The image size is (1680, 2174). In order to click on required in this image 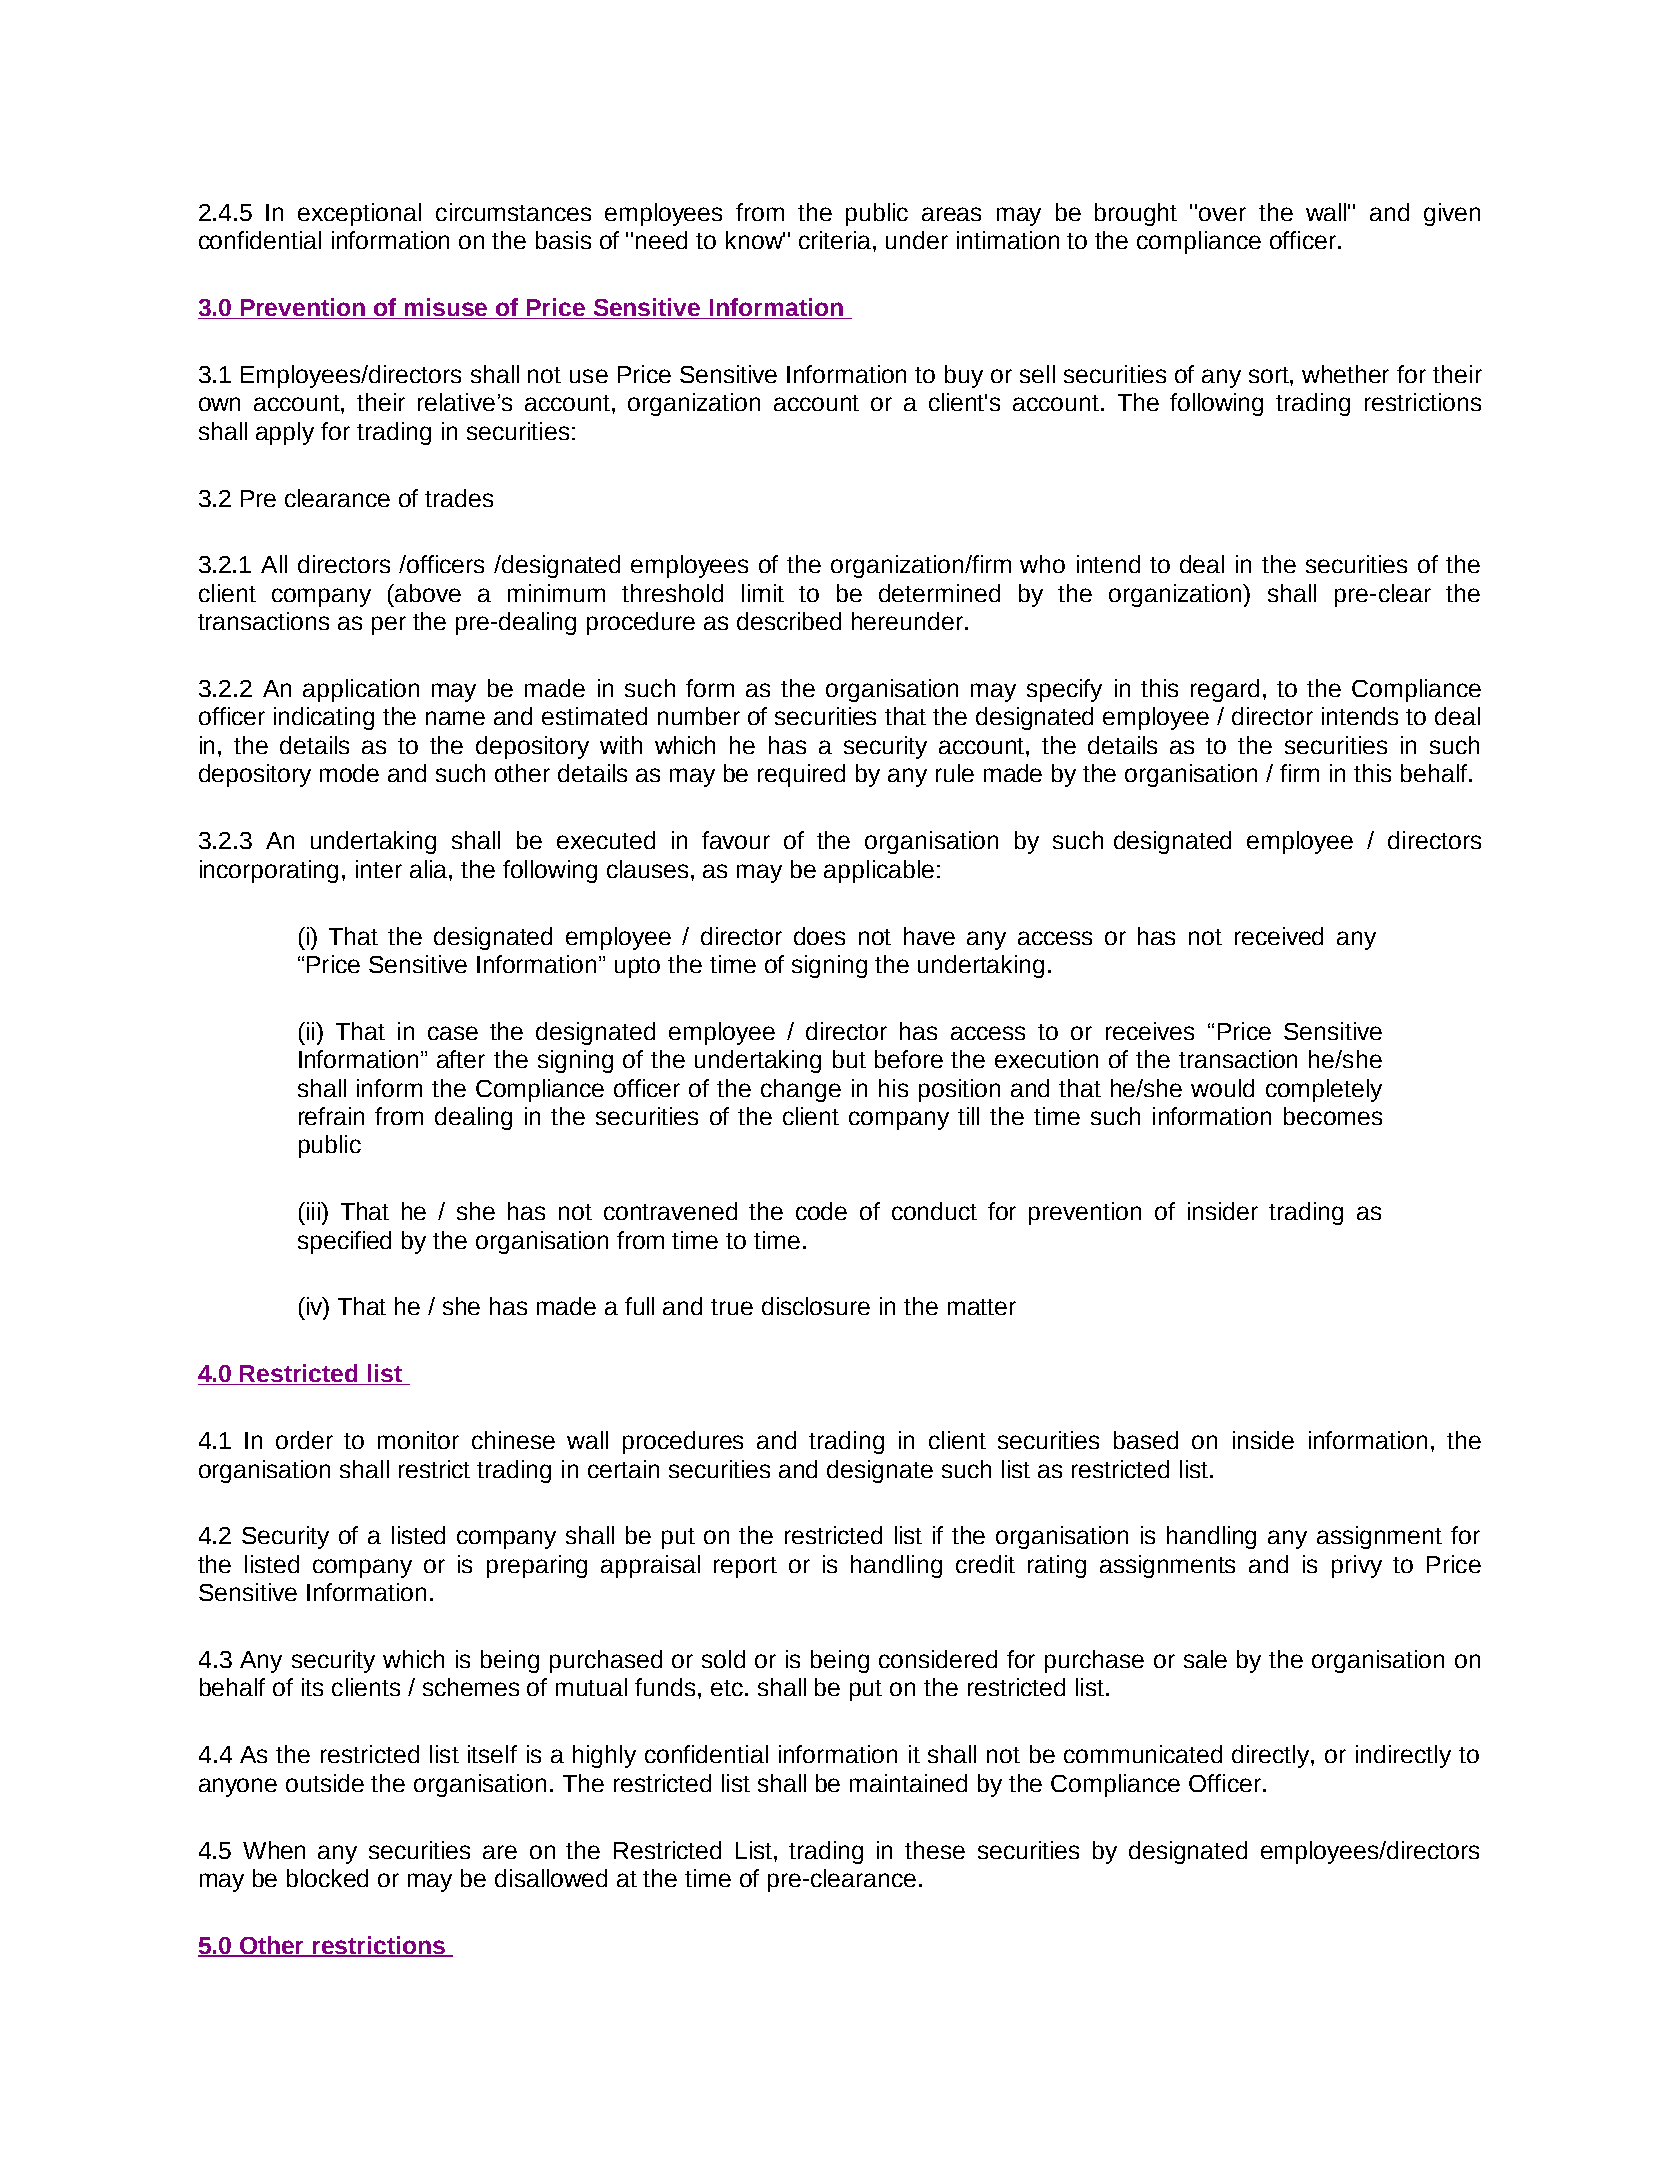, I will do `click(801, 775)`.
